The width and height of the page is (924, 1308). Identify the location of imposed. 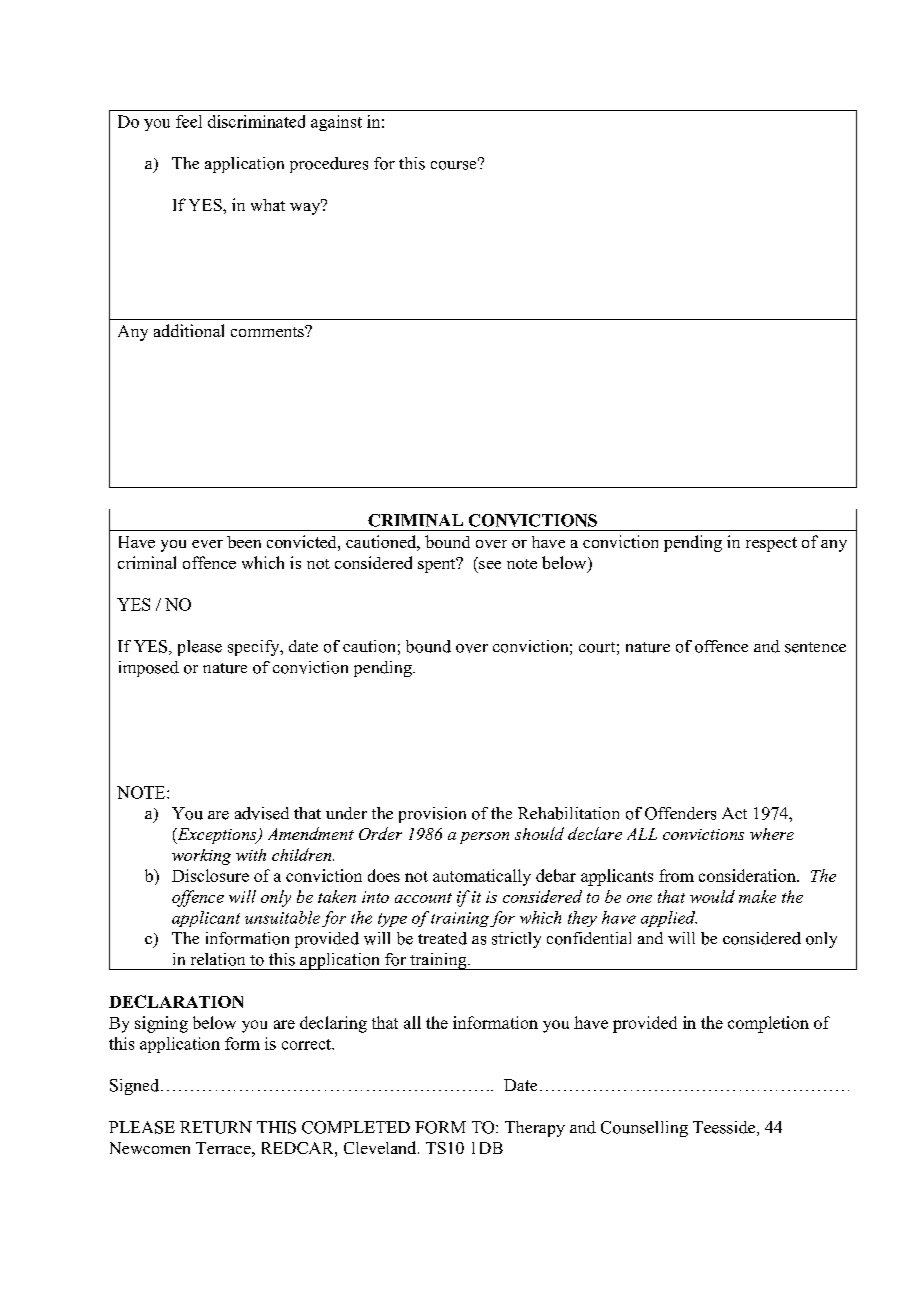
(149, 669).
